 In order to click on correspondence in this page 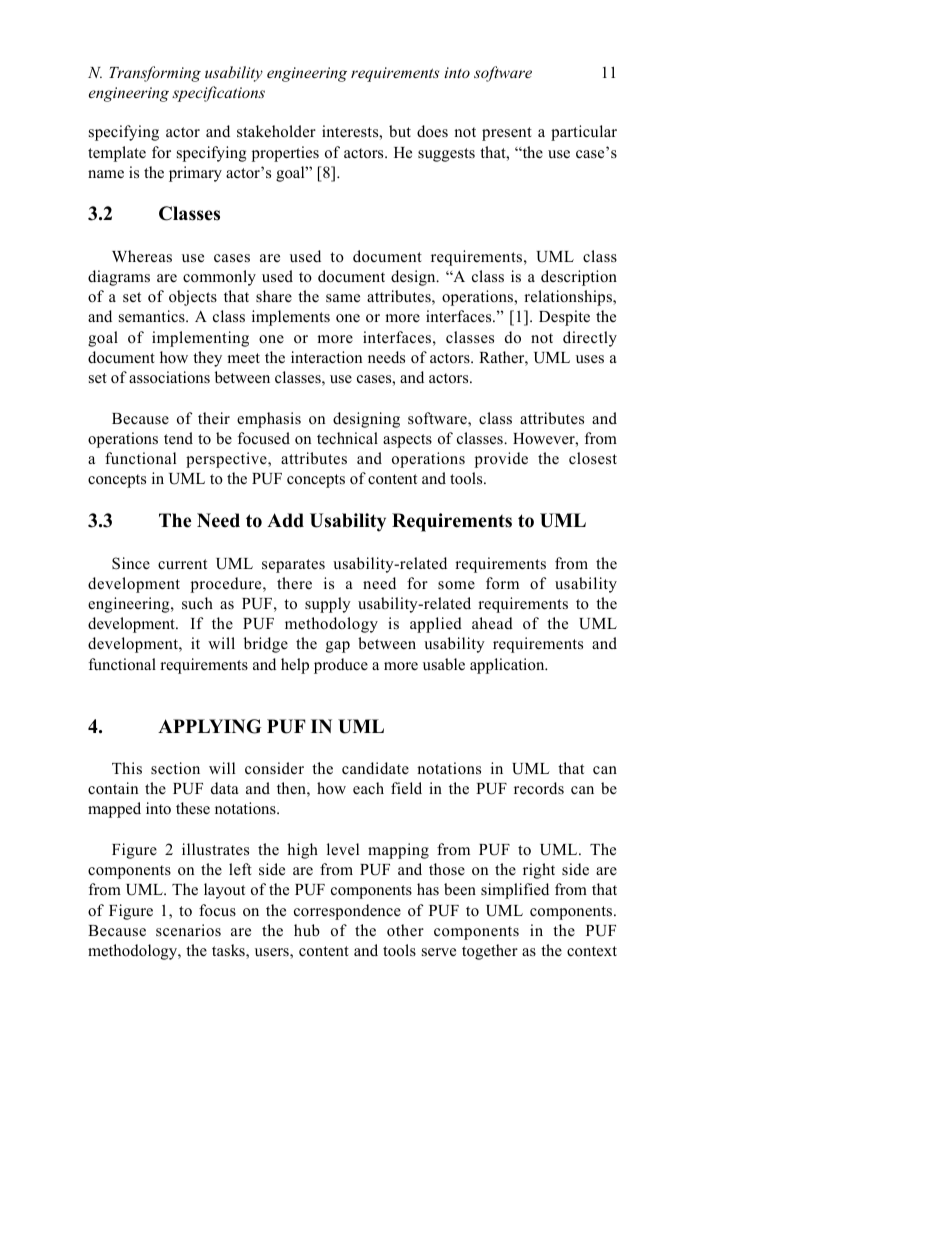, I will do `click(347, 912)`.
